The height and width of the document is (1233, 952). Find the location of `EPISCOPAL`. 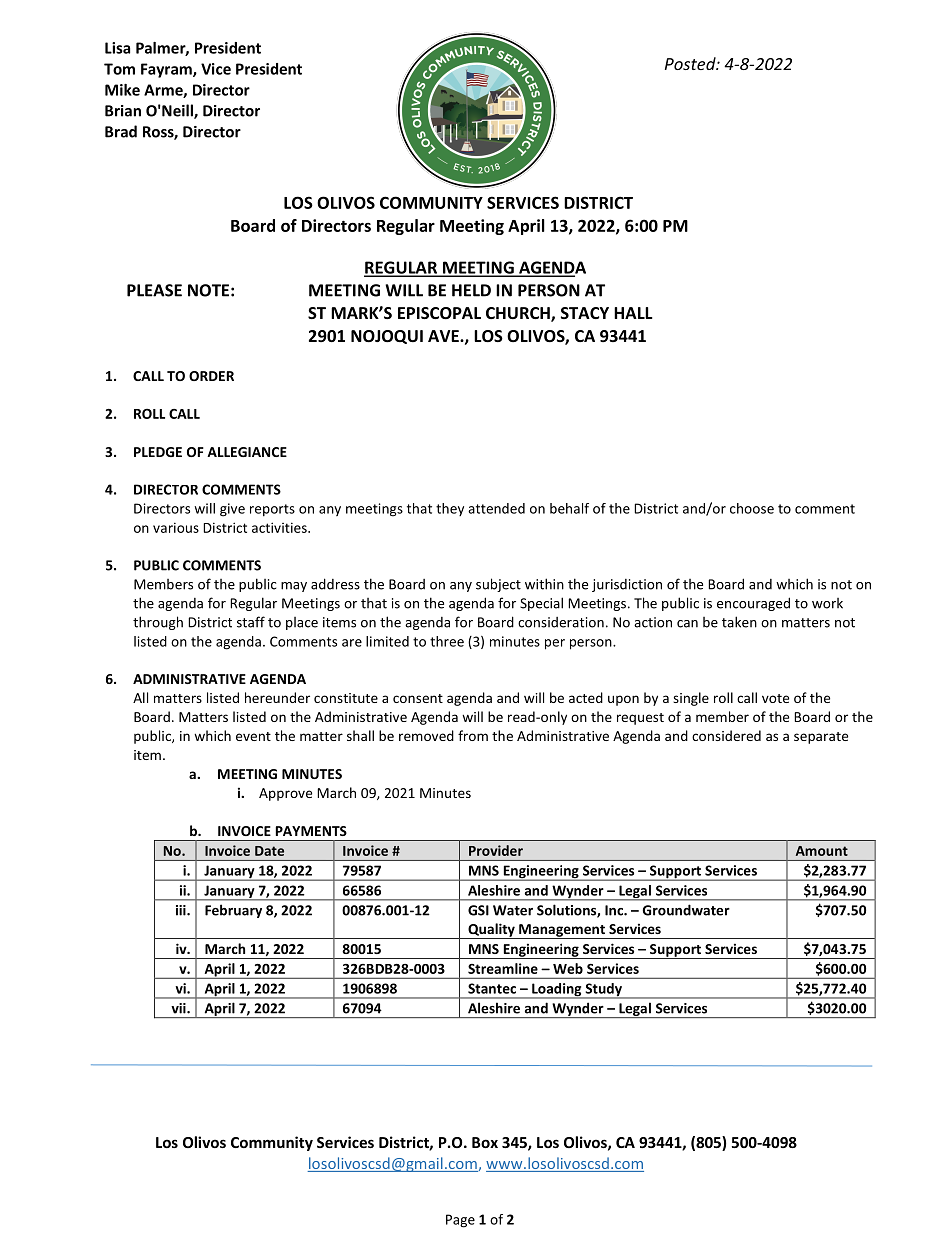

EPISCOPAL is located at coordinates (439, 313).
